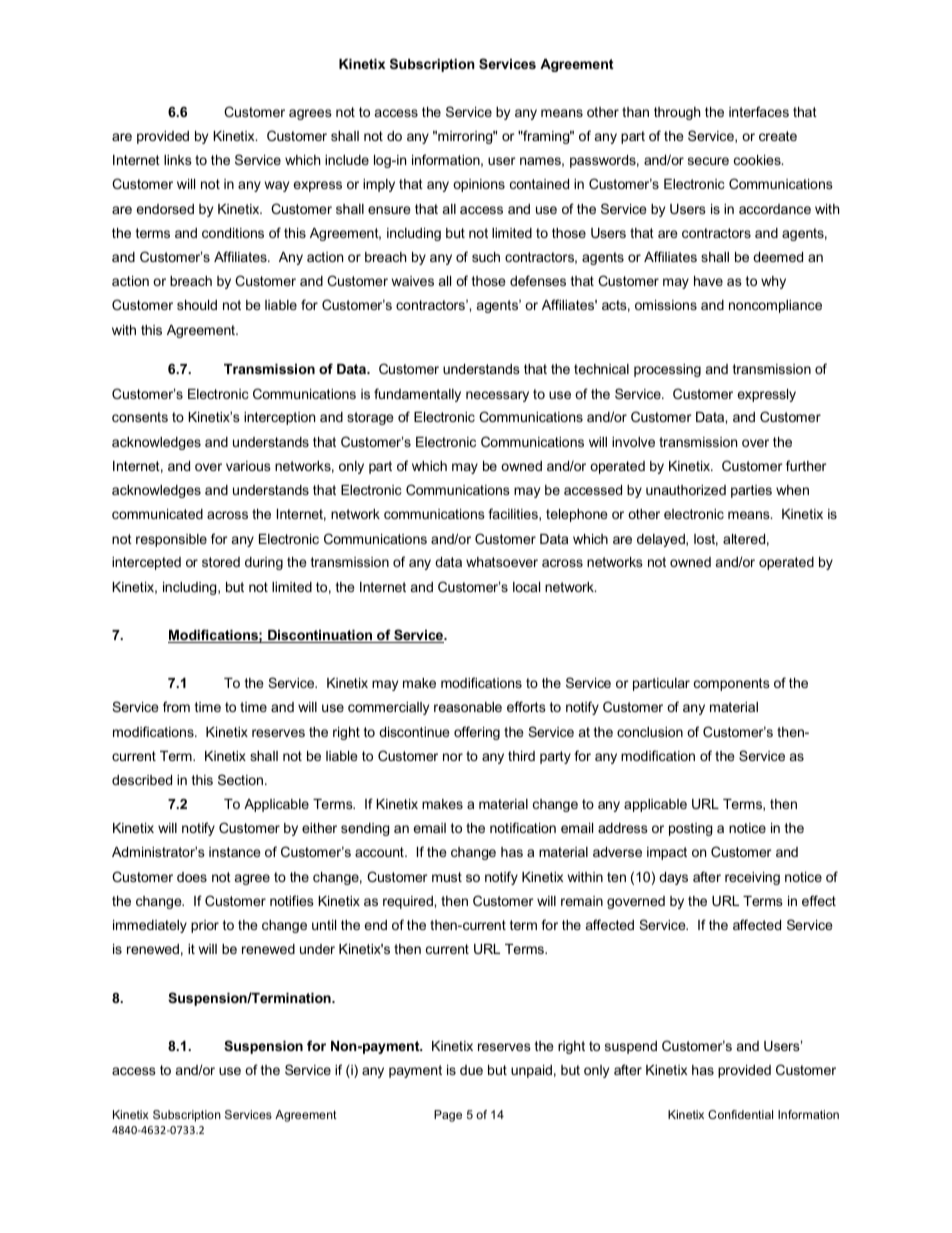 The image size is (952, 1233). I want to click on opinions, so click(479, 185).
